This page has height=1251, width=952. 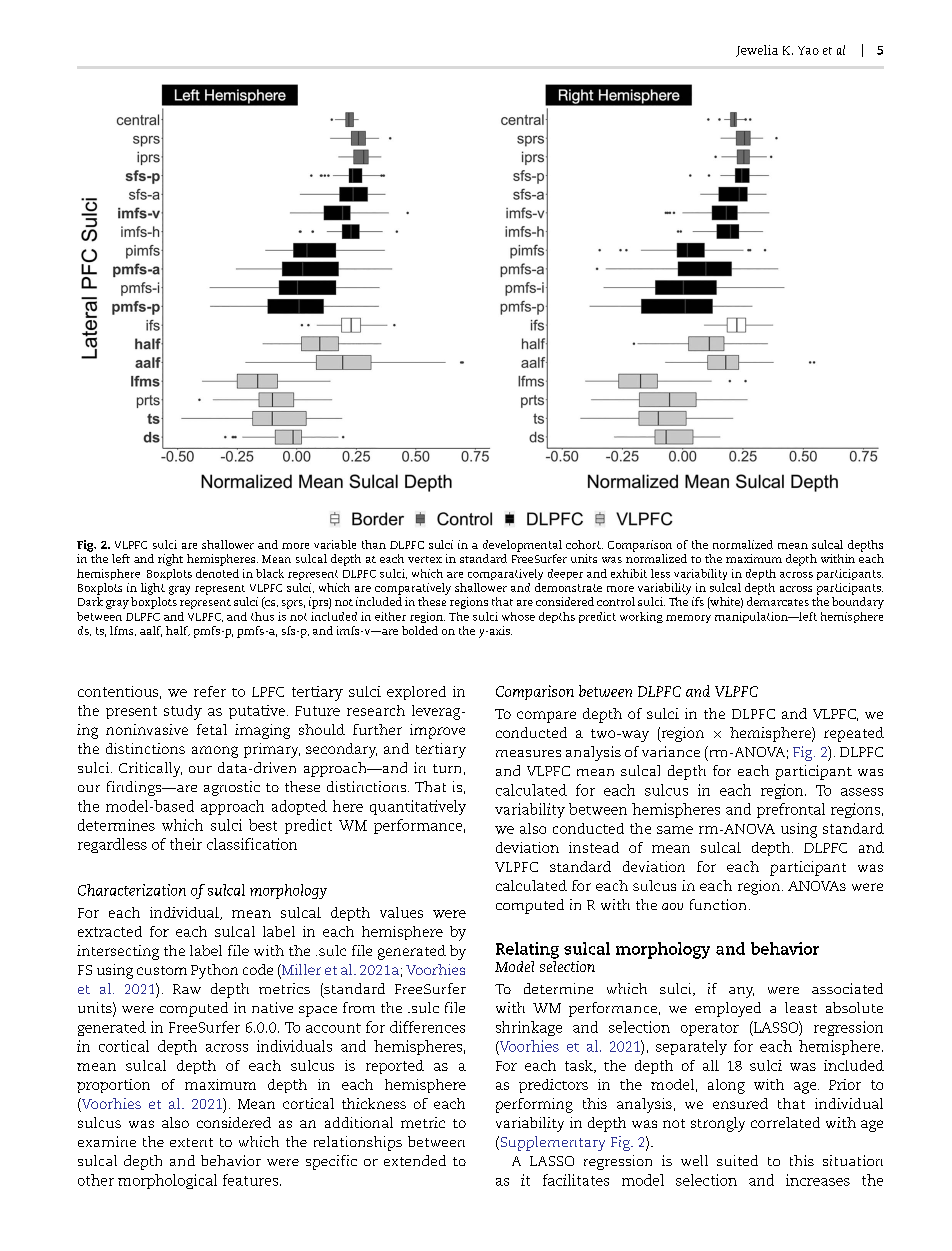 I want to click on Yao, so click(x=808, y=50).
